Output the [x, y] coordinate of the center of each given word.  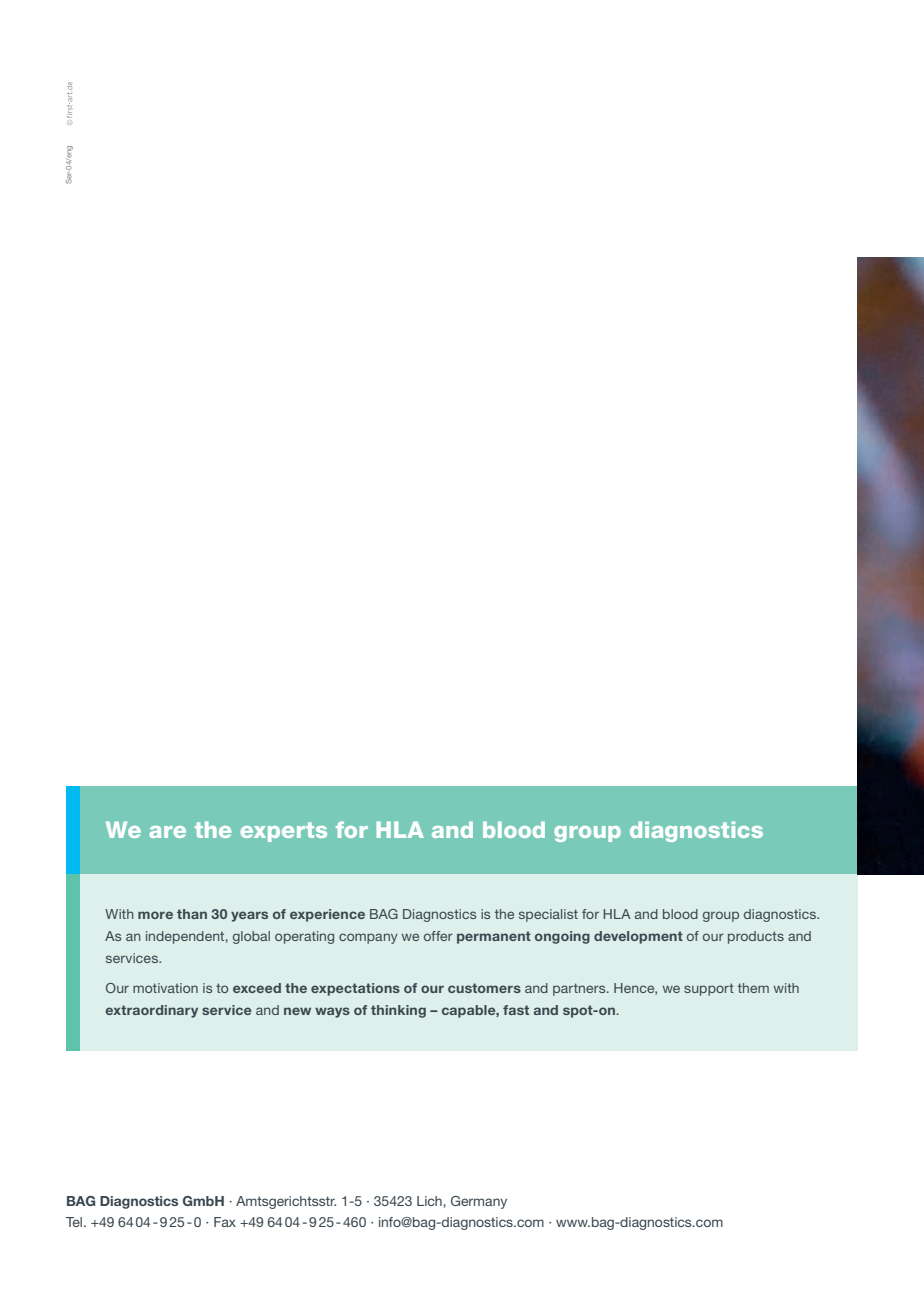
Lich [430, 1201]
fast [516, 1010]
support [709, 989]
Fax [225, 1222]
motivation [165, 988]
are [167, 832]
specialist [548, 915]
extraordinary [151, 1011]
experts [284, 832]
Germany [479, 1202]
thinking [398, 1011]
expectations [355, 989]
